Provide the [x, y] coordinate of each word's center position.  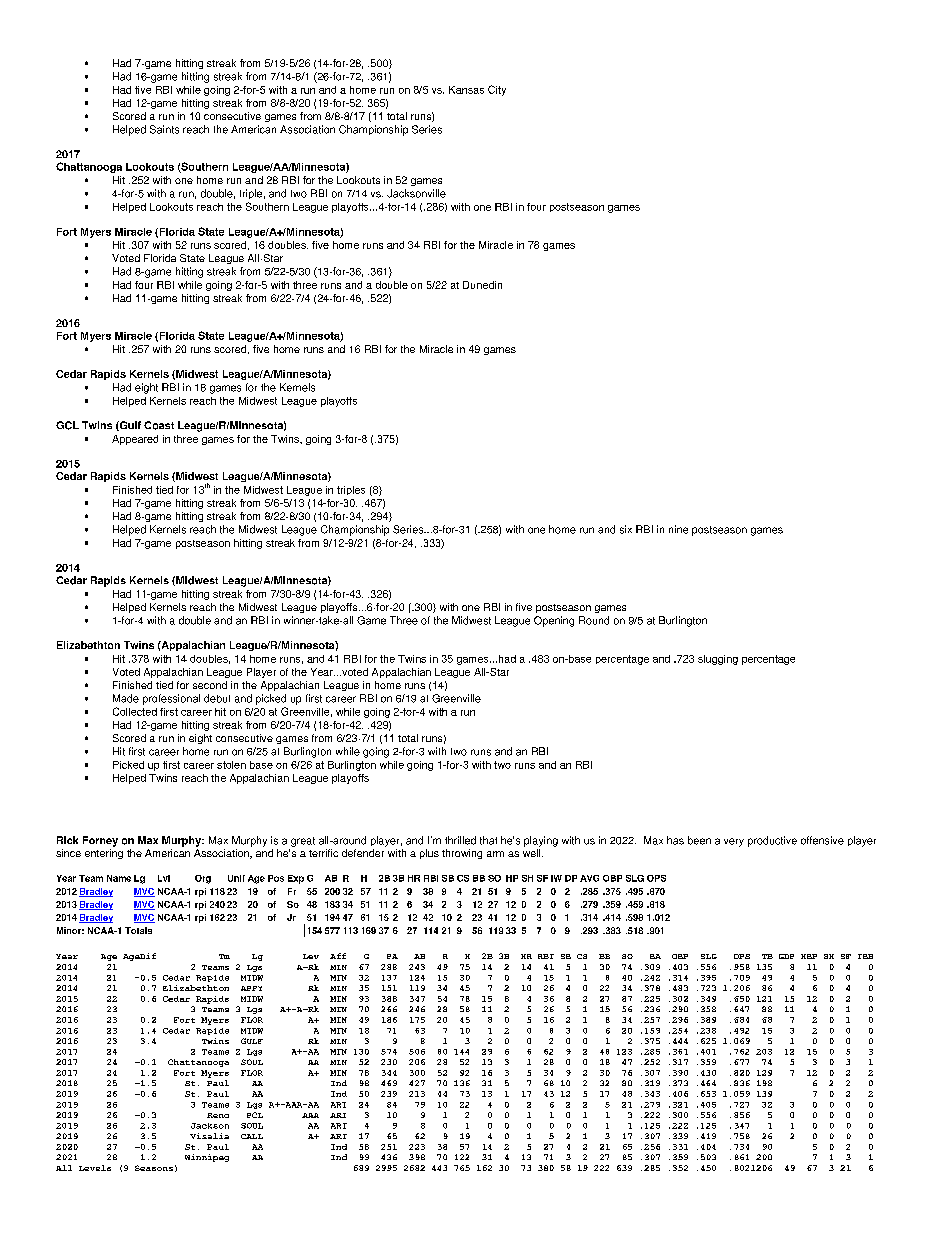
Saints [164, 129]
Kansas [466, 90]
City [497, 90]
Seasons [154, 1168]
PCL [255, 1115]
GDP [786, 956]
